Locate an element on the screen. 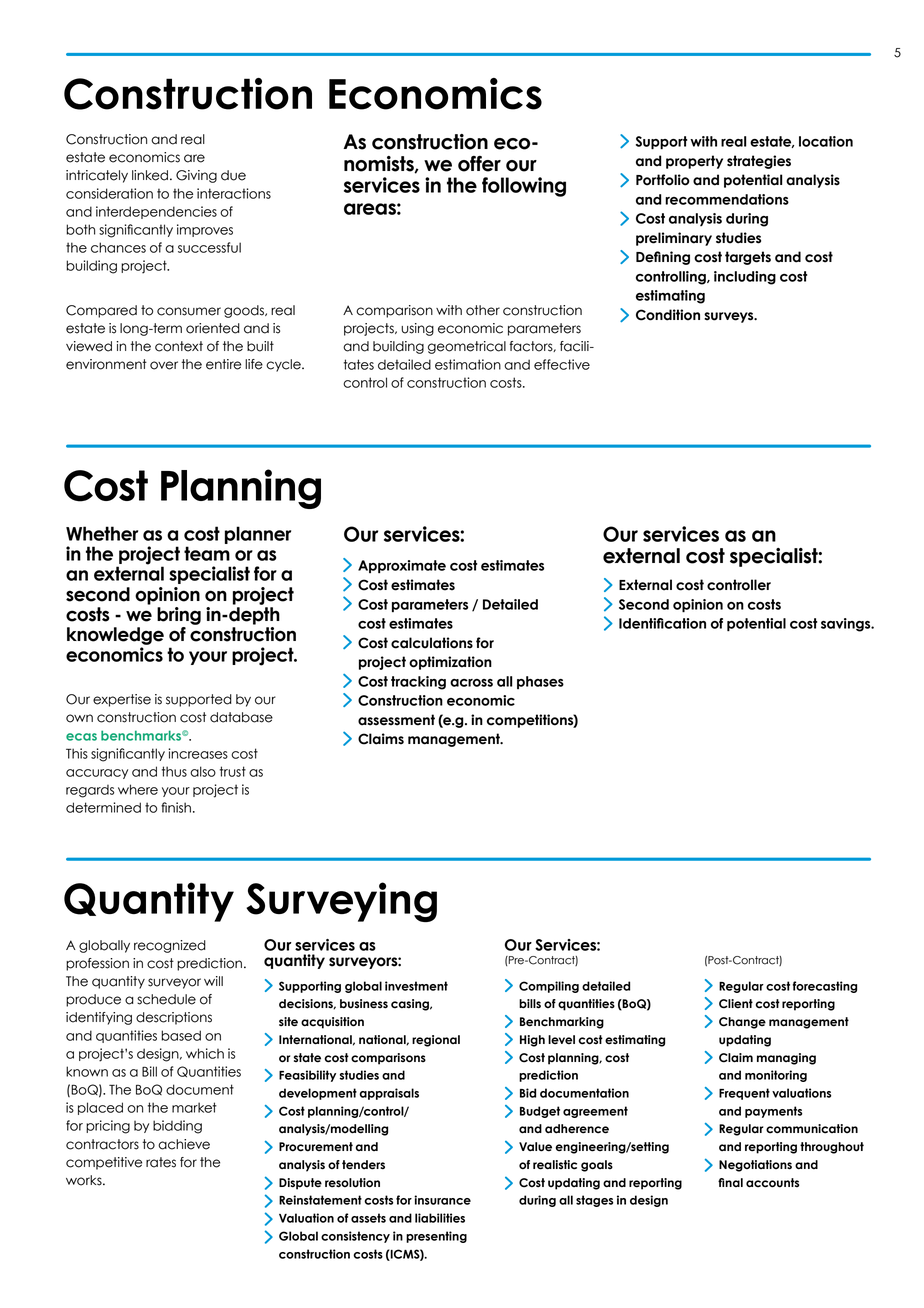 The image size is (924, 1308). estimation is located at coordinates (468, 364).
